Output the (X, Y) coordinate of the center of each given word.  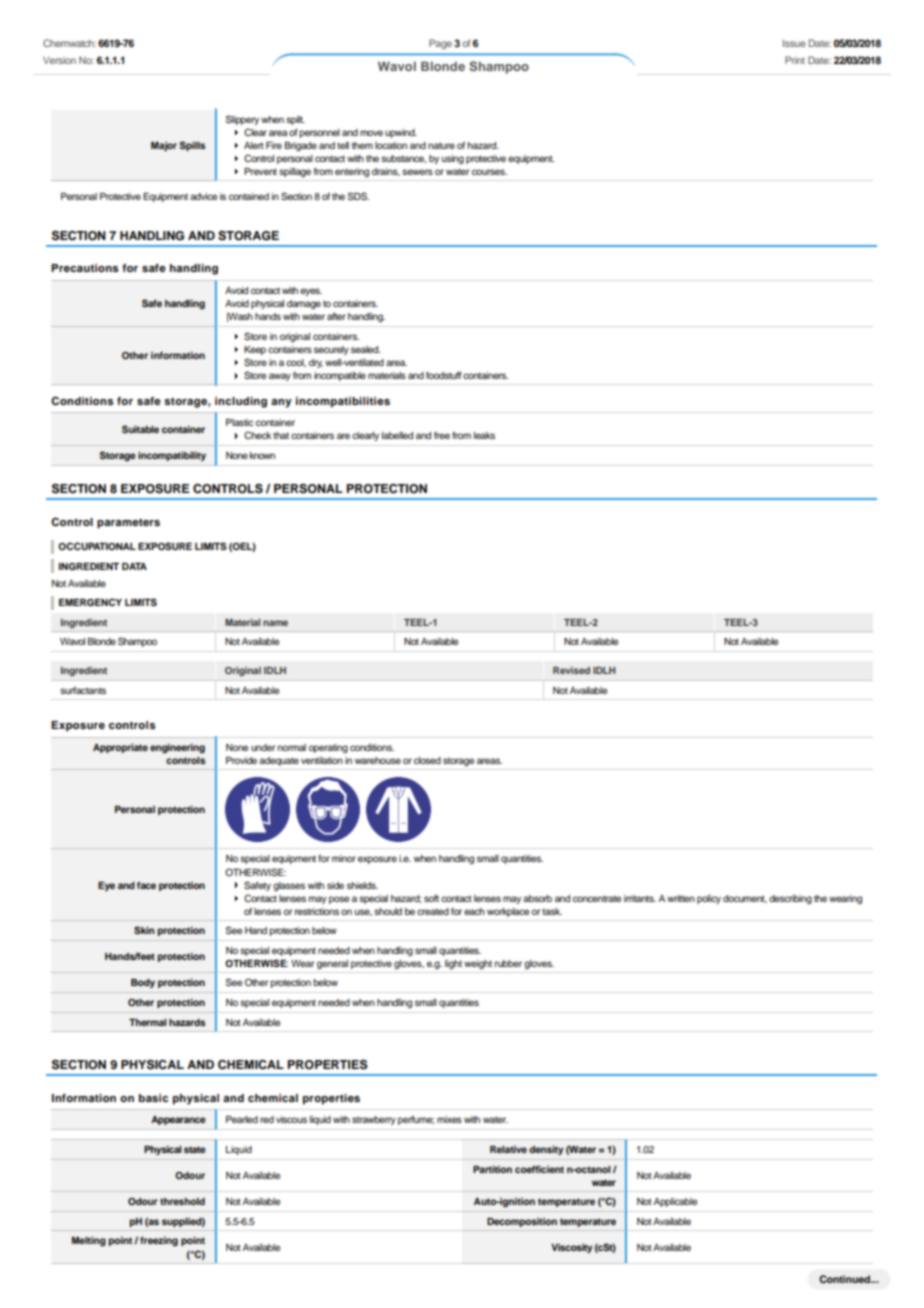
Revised (571, 670)
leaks (484, 435)
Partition (492, 1169)
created (433, 911)
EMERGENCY (90, 602)
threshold (182, 1201)
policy (709, 899)
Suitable (140, 429)
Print (795, 60)
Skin (144, 930)
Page (440, 44)
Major (164, 146)
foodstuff (443, 375)
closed (427, 760)
